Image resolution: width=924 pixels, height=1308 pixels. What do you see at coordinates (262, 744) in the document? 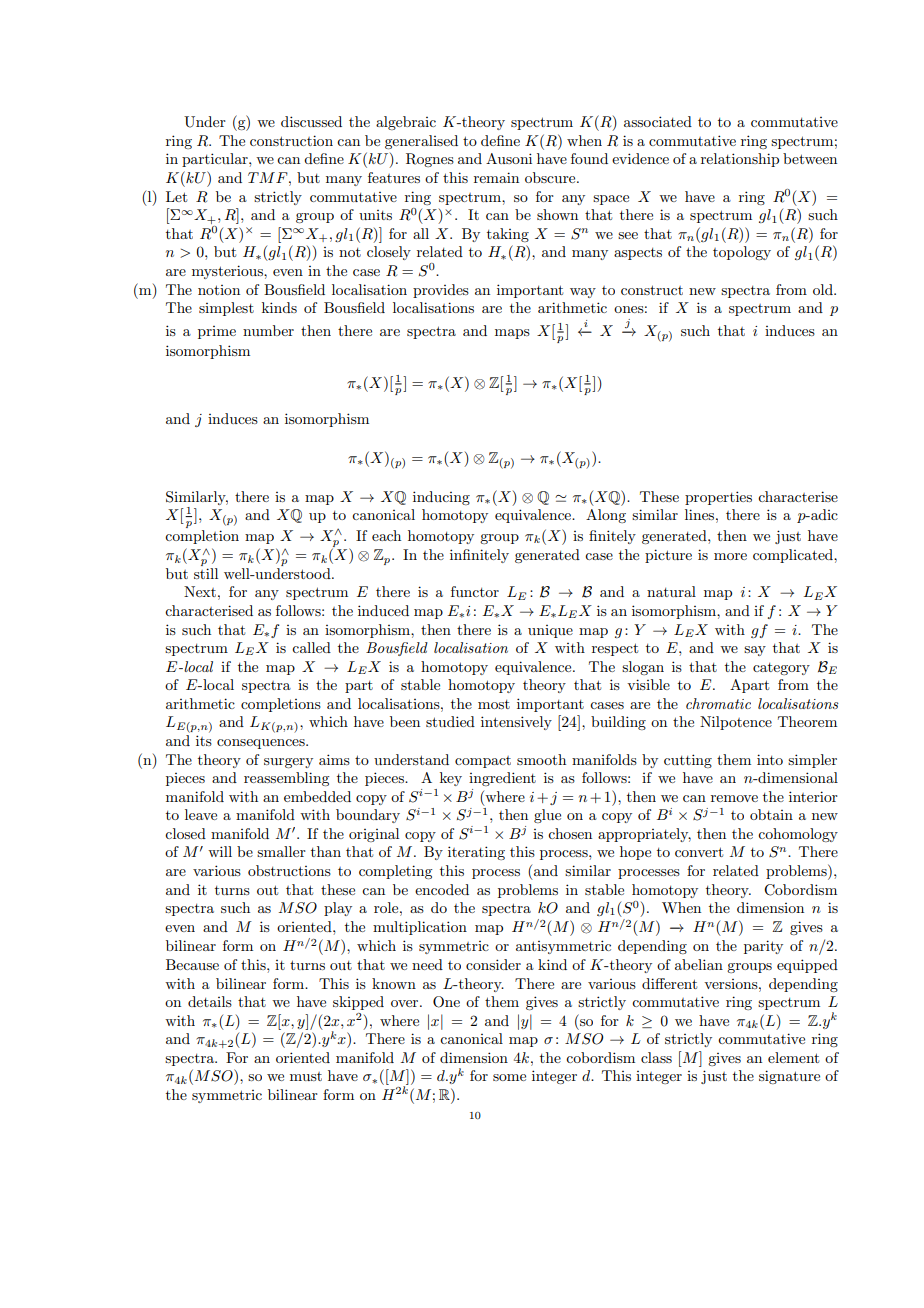
I see `consequences` at bounding box center [262, 744].
